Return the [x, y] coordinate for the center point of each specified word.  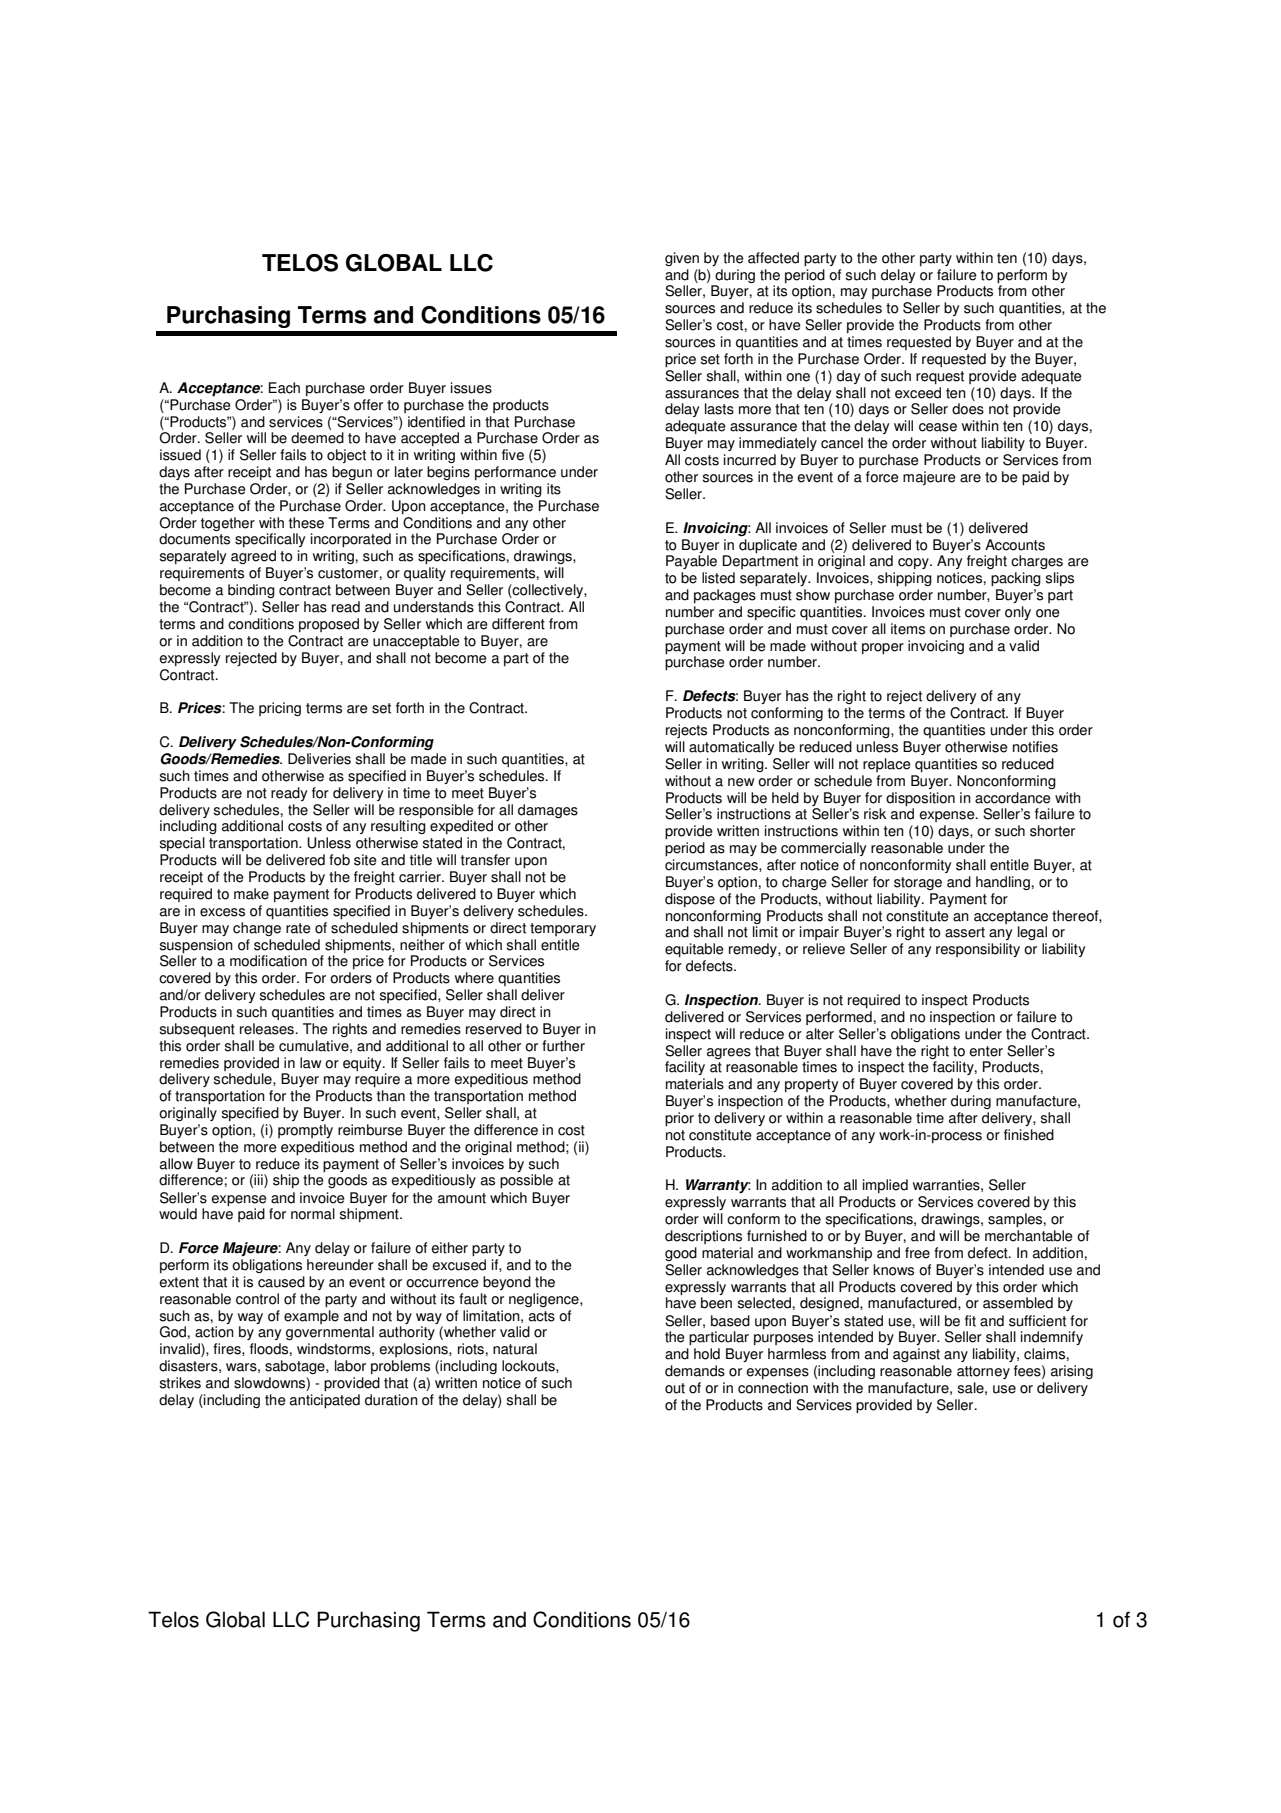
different [518, 624]
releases [267, 1029]
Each [284, 388]
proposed [329, 625]
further [563, 1046]
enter [986, 1051]
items [908, 629]
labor [350, 1366]
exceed [918, 393]
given [682, 259]
